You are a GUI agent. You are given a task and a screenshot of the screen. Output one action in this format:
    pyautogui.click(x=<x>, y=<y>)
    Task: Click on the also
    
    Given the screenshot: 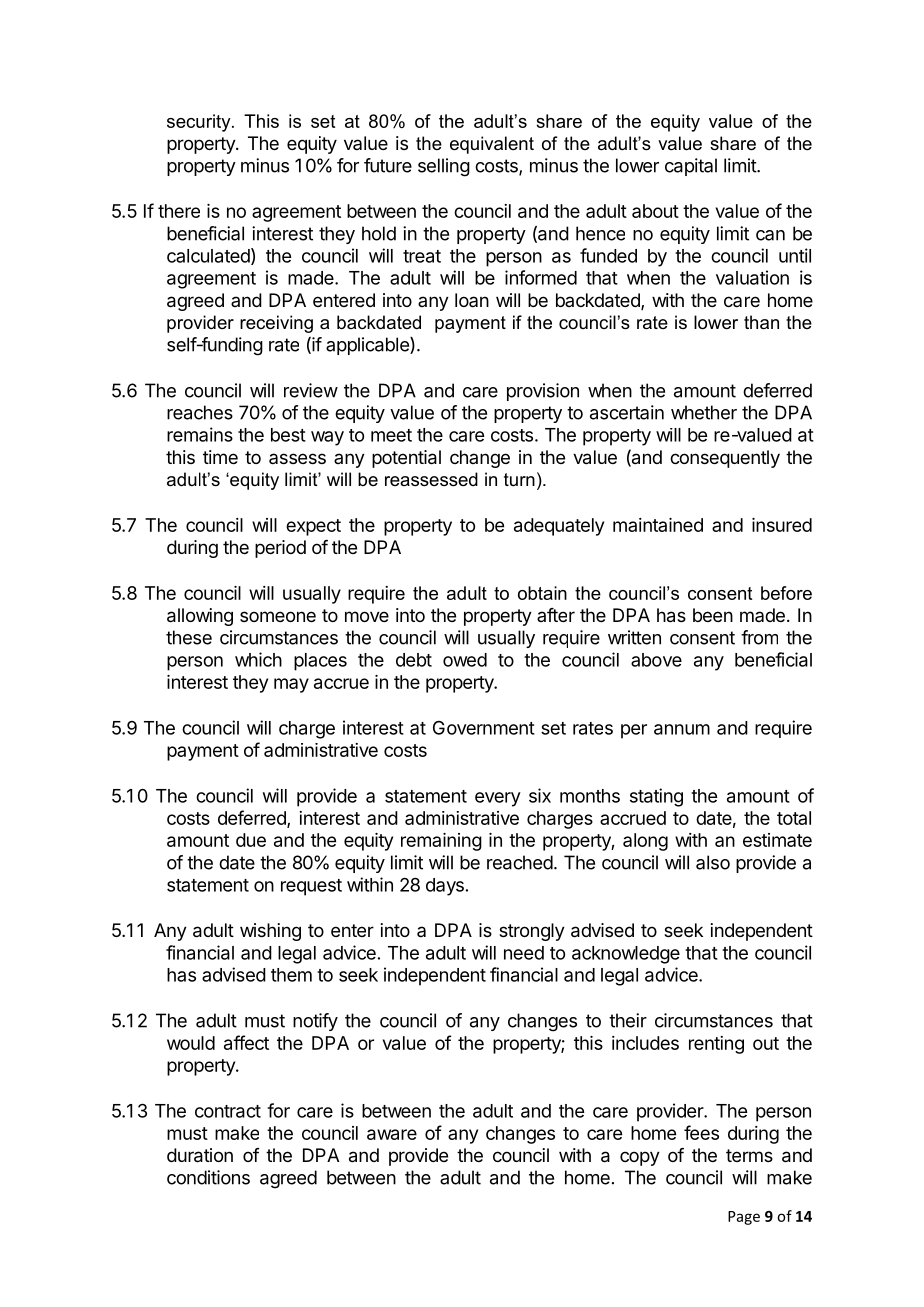 What is the action you would take?
    pyautogui.click(x=713, y=862)
